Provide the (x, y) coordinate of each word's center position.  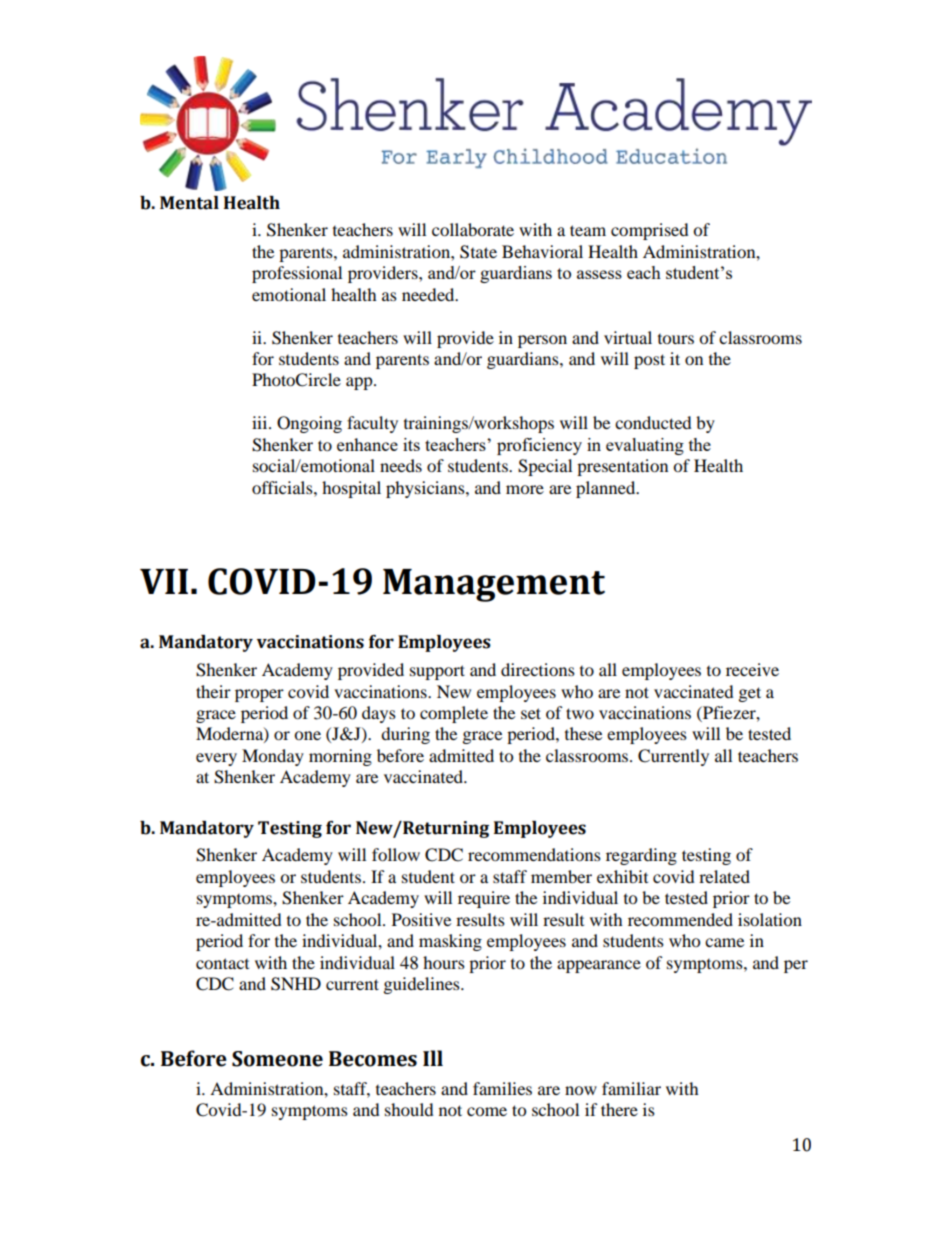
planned (607, 489)
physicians (426, 489)
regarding (641, 856)
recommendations (534, 854)
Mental (189, 203)
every (216, 759)
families (502, 1088)
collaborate (473, 229)
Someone (277, 1059)
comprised (650, 231)
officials (283, 487)
